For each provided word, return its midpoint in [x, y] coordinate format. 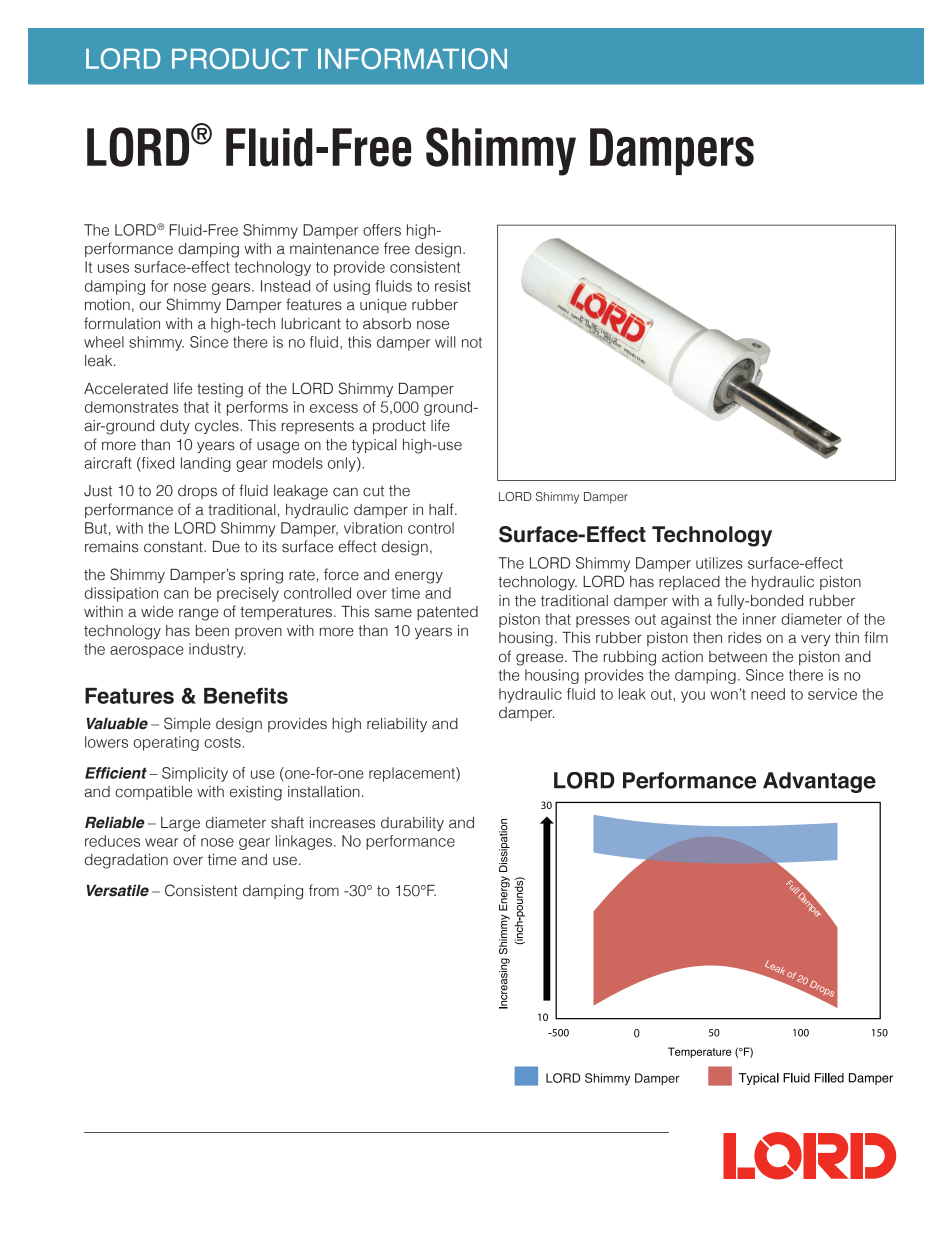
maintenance [334, 249]
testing [220, 390]
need [768, 694]
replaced [689, 583]
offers [382, 230]
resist [453, 286]
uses [113, 268]
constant [174, 547]
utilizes [719, 563]
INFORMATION [412, 58]
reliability [397, 725]
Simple [187, 724]
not [472, 342]
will [445, 342]
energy [419, 577]
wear [161, 842]
